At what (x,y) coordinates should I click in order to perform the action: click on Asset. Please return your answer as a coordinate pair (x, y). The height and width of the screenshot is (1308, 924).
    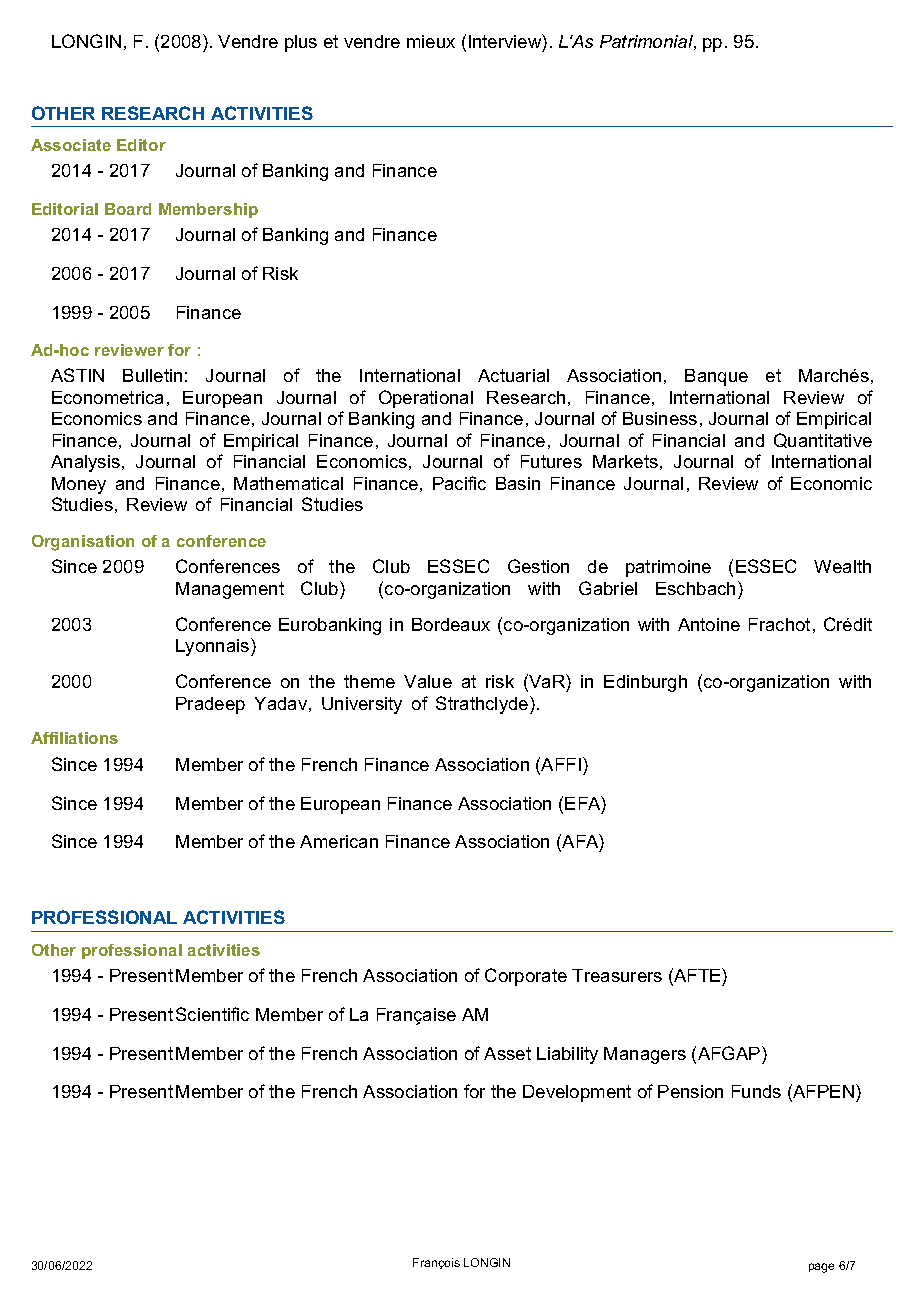
    Looking at the image, I should click on (507, 1053).
